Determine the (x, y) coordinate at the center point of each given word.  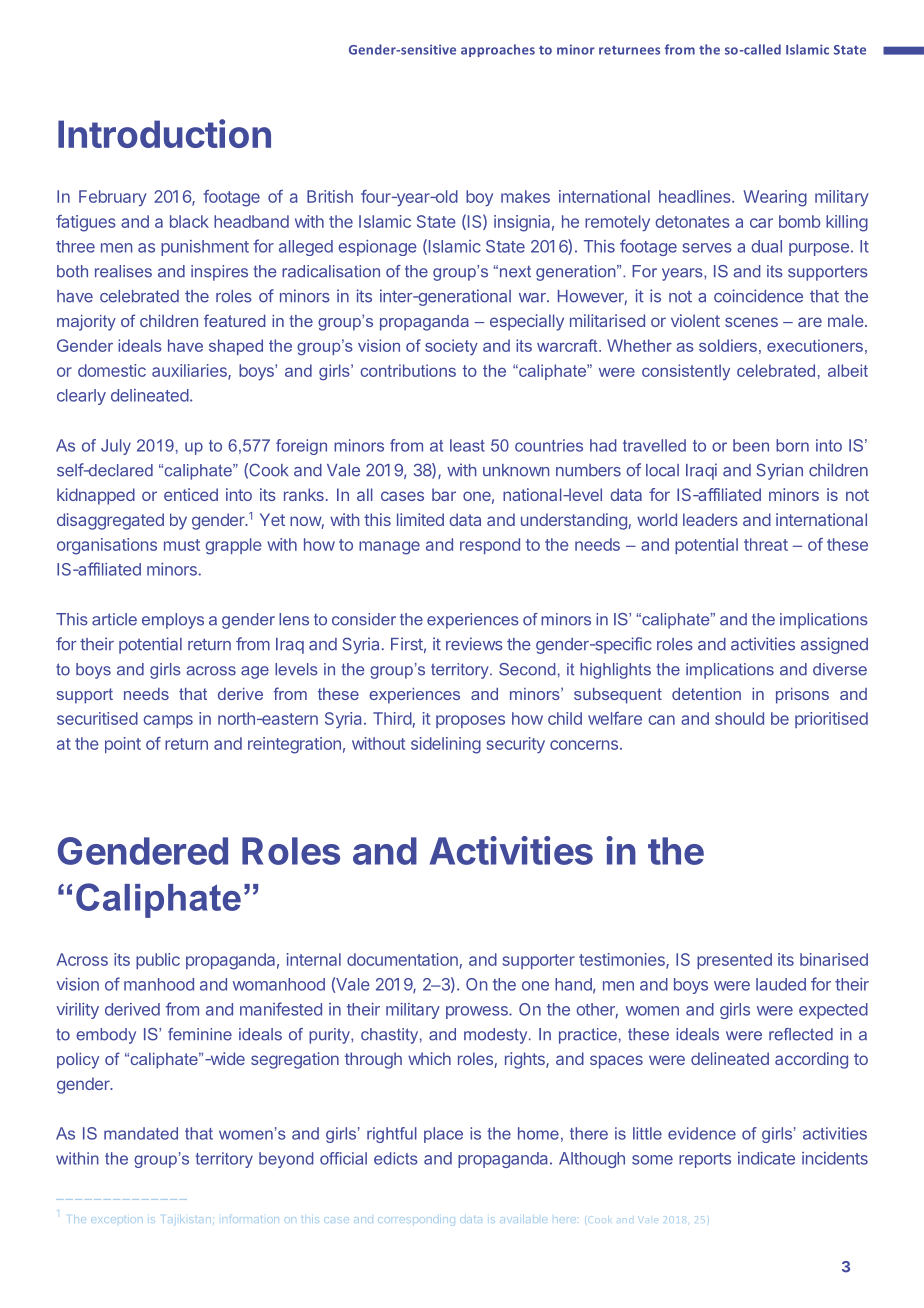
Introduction (164, 133)
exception (116, 1219)
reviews (474, 644)
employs (173, 621)
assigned (834, 645)
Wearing (775, 198)
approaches (498, 50)
